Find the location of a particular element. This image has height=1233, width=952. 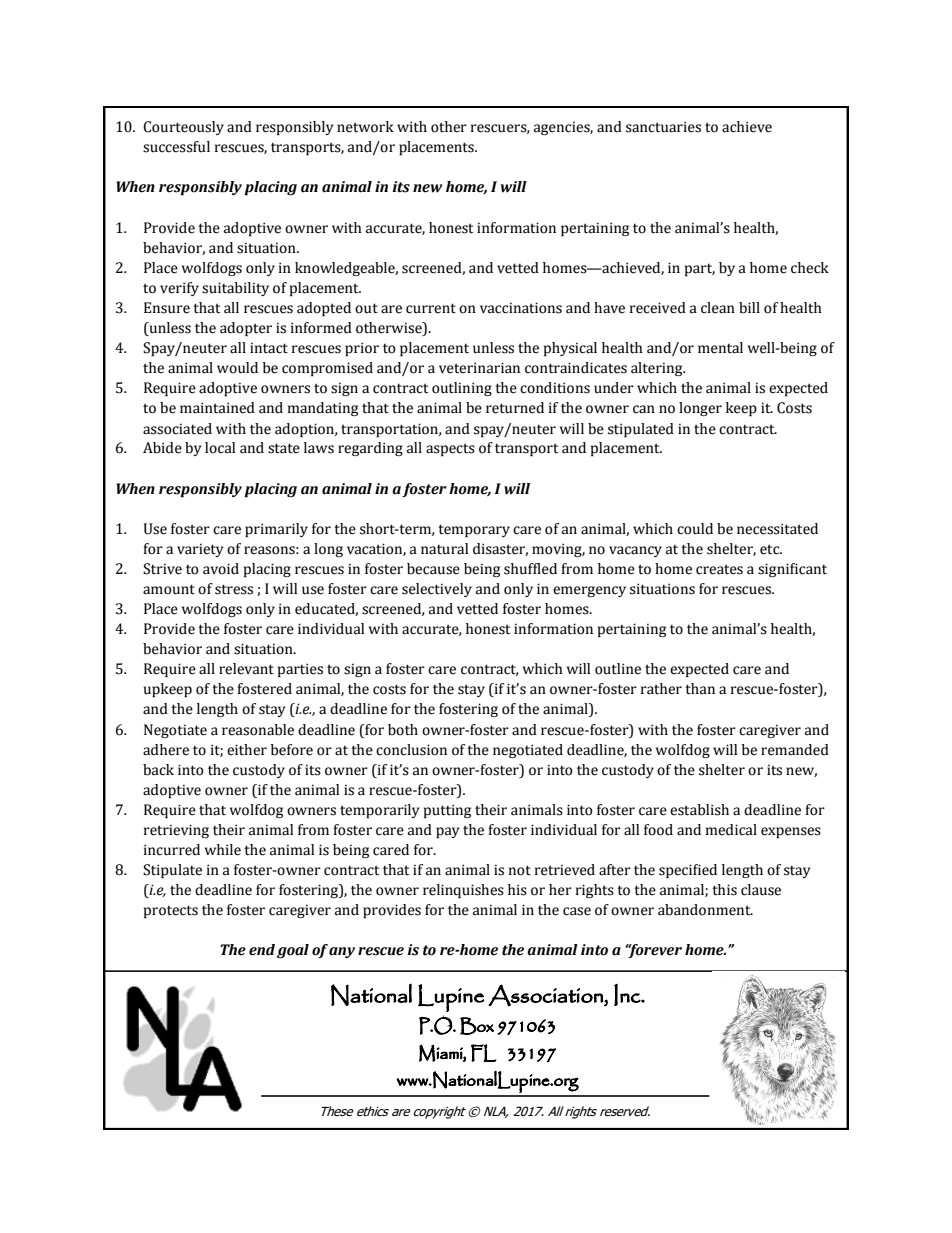

network is located at coordinates (365, 127).
